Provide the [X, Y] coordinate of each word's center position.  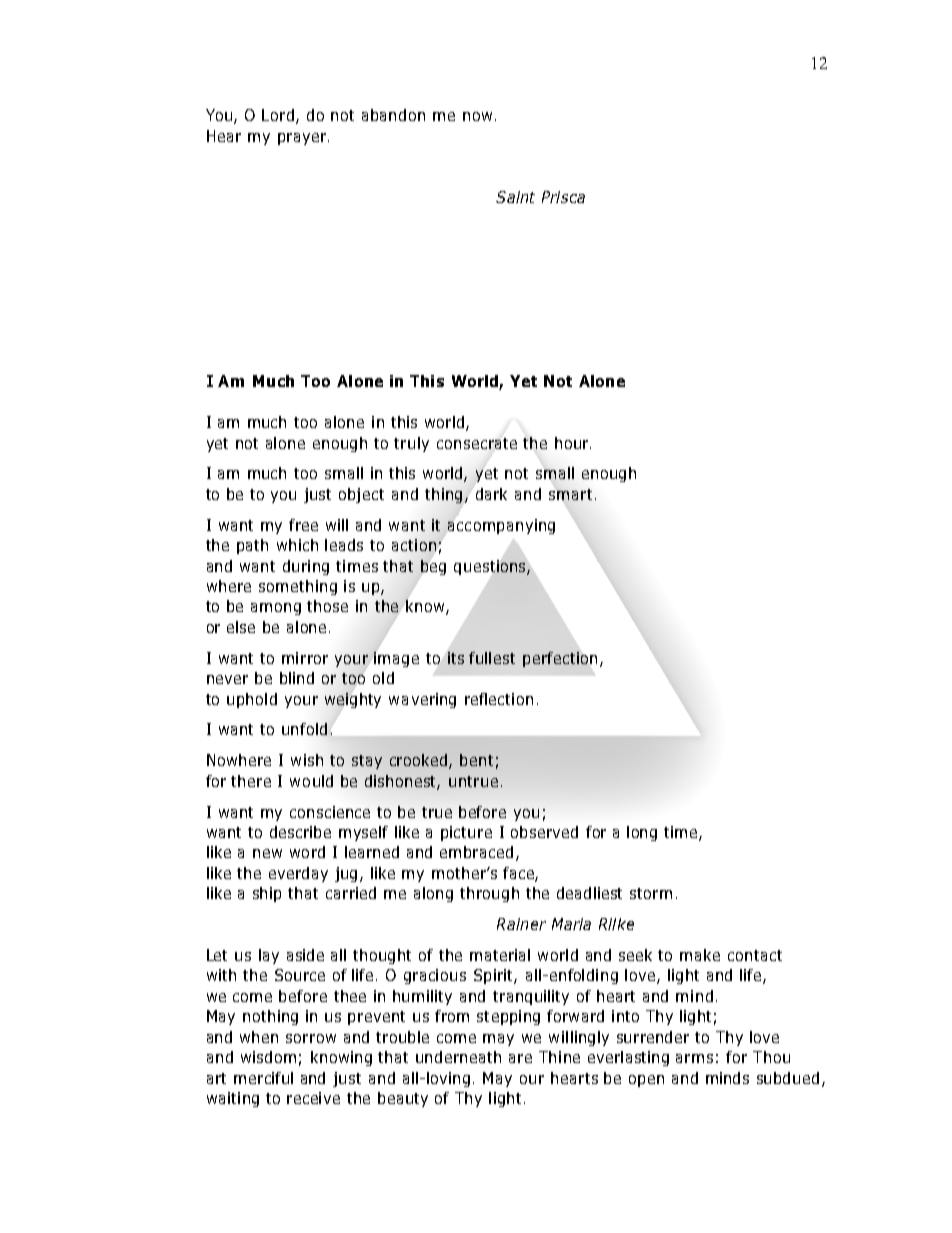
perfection [560, 659]
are [520, 1058]
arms [694, 1058]
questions [491, 567]
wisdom [268, 1057]
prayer [303, 139]
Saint [515, 197]
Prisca [563, 197]
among [276, 609]
